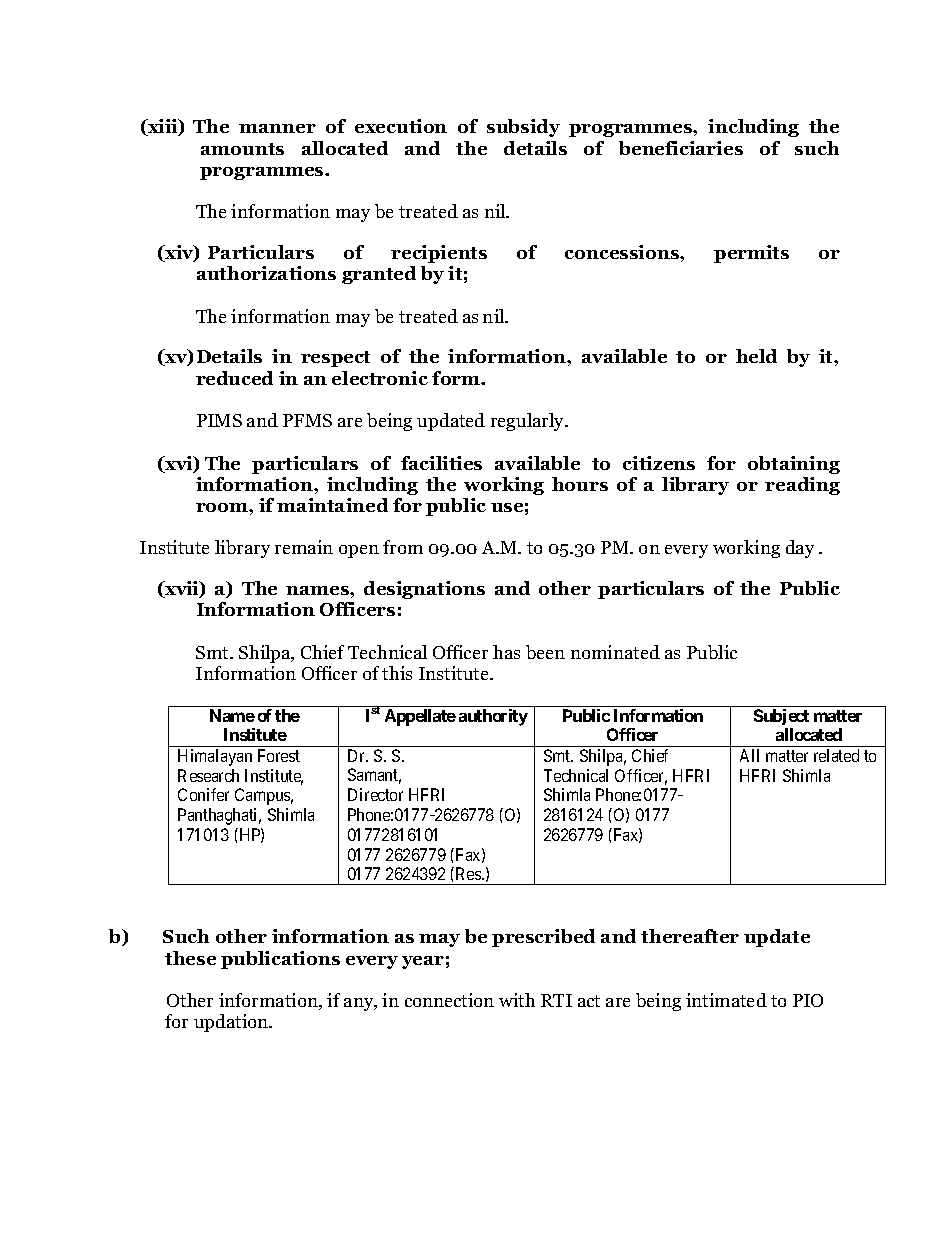  I want to click on intimated, so click(726, 1000).
